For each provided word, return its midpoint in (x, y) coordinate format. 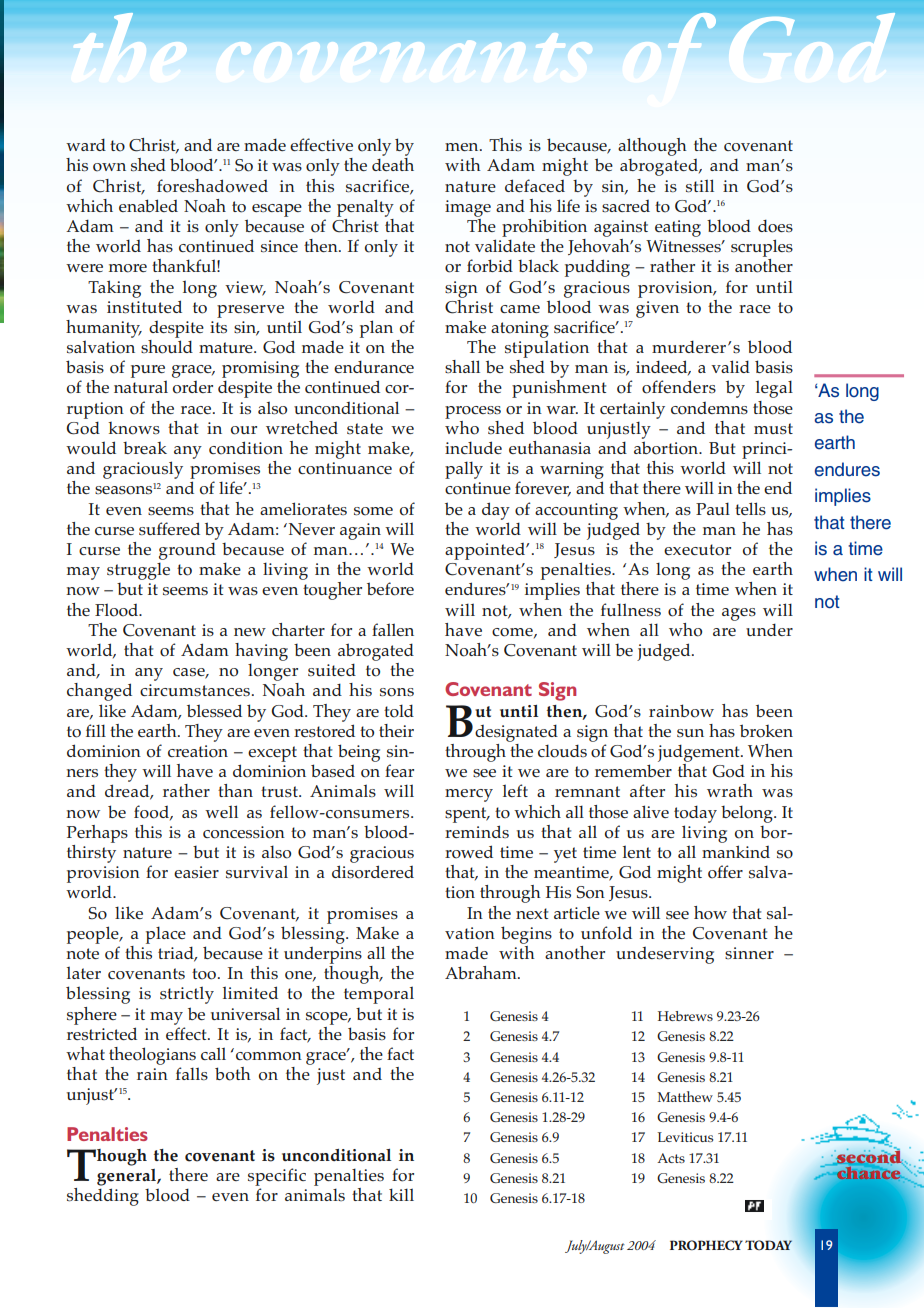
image (468, 208)
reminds (477, 831)
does (775, 226)
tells (750, 509)
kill (401, 1194)
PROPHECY (706, 1245)
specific (277, 1177)
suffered (169, 529)
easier (196, 872)
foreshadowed (212, 186)
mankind (736, 851)
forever (543, 488)
